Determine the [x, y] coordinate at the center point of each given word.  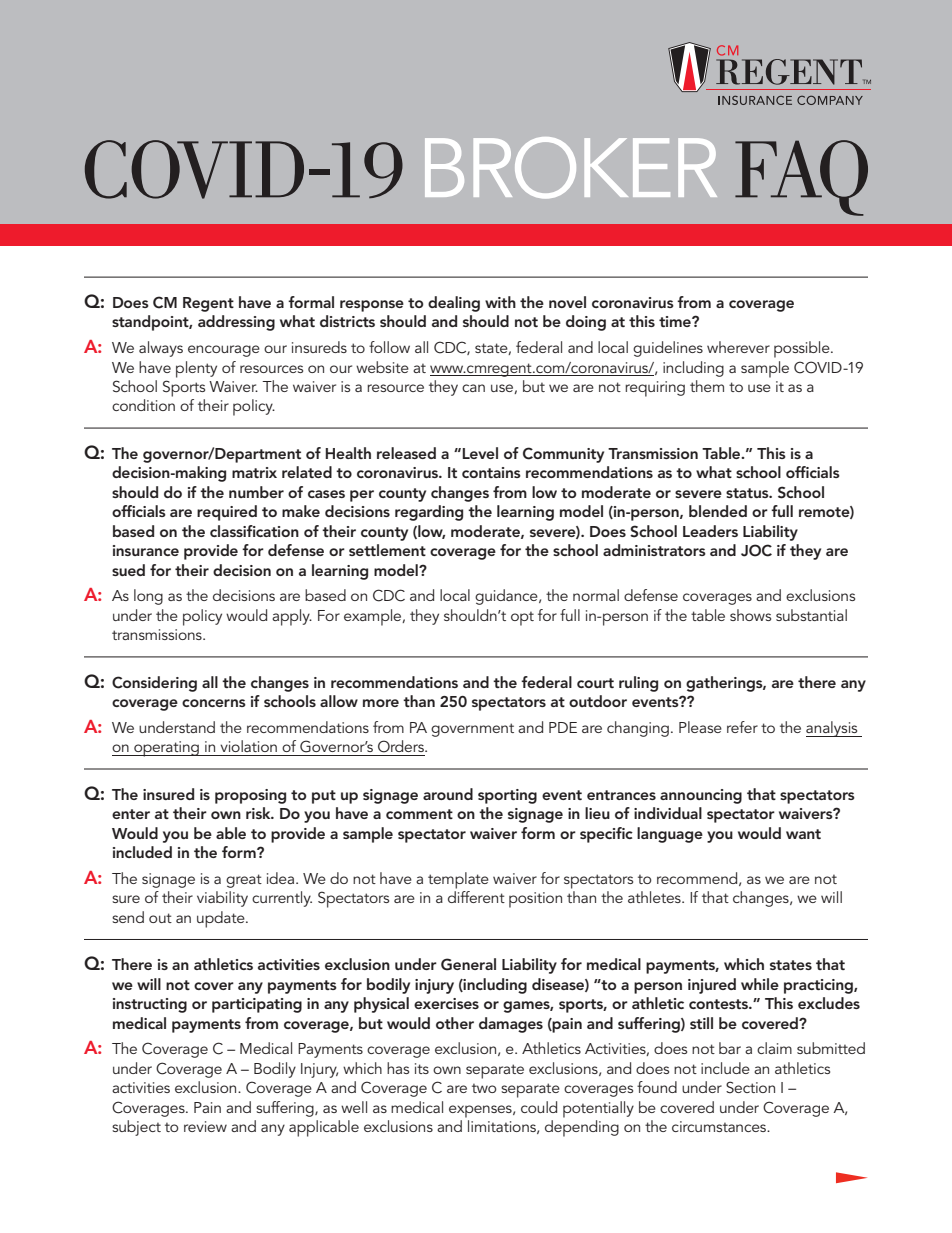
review [205, 1126]
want [803, 834]
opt [522, 618]
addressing [236, 323]
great [244, 881]
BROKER [571, 168]
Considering [154, 684]
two [484, 1088]
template [458, 880]
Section [750, 1087]
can [473, 388]
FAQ [801, 178]
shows [750, 615]
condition [143, 405]
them [707, 386]
